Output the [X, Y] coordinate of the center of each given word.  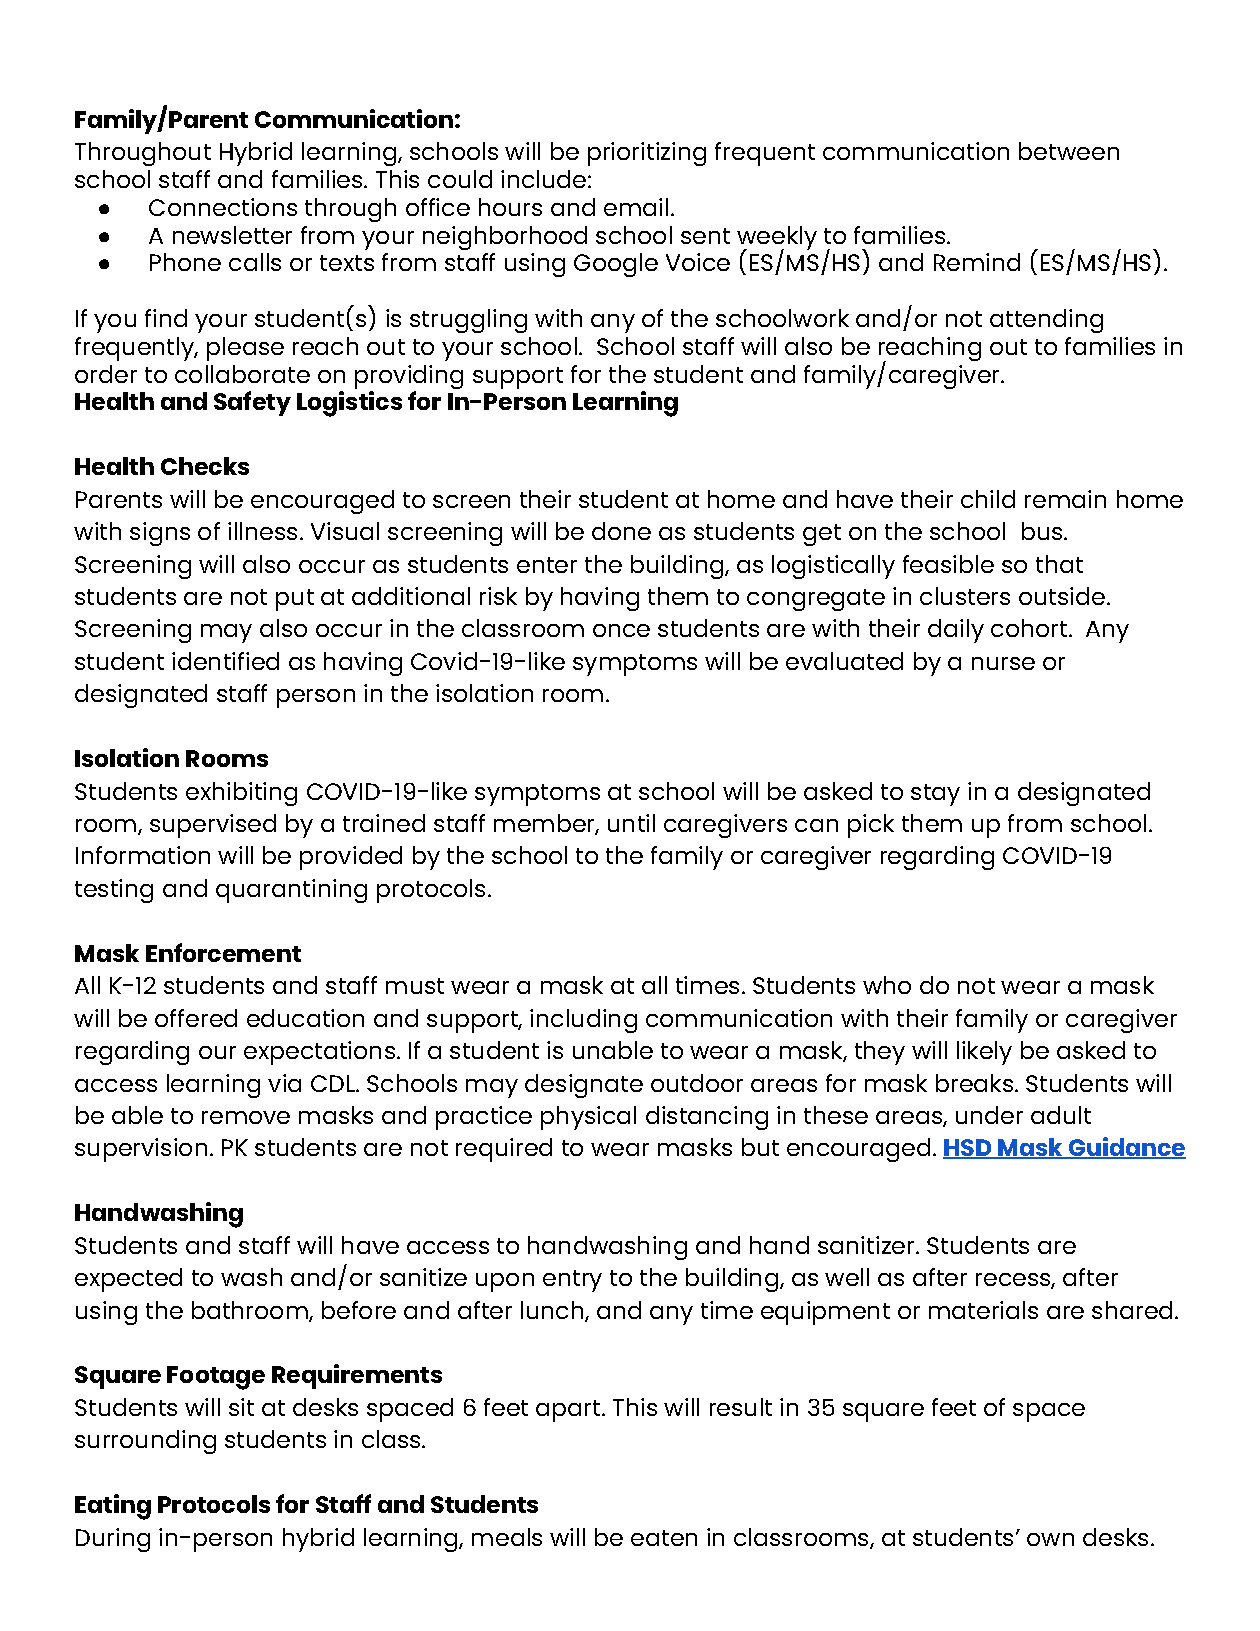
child [988, 499]
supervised [213, 826]
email [636, 207]
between [1069, 151]
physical [588, 1118]
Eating [113, 1507]
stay [935, 795]
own [1050, 1539]
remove [246, 1117]
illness [262, 531]
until [631, 823]
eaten [664, 1538]
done [621, 531]
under [989, 1115]
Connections [223, 207]
